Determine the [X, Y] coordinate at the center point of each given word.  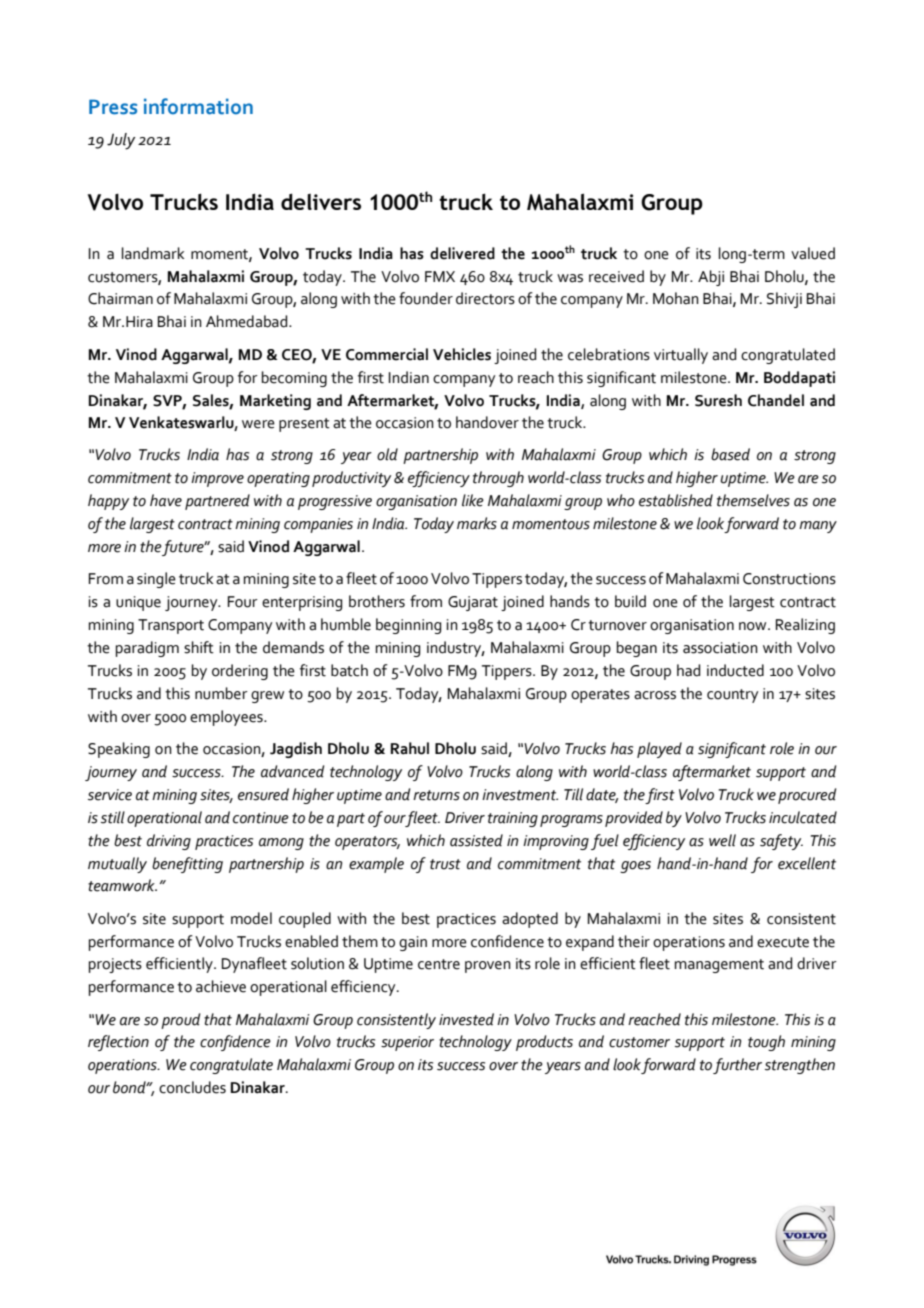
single [156, 580]
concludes [192, 1087]
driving [169, 842]
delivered [462, 253]
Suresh [718, 400]
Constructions [789, 579]
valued [813, 253]
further [737, 1066]
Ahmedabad [248, 321]
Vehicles [462, 354]
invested [466, 1019]
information [198, 106]
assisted [476, 840]
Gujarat [473, 603]
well [722, 840]
